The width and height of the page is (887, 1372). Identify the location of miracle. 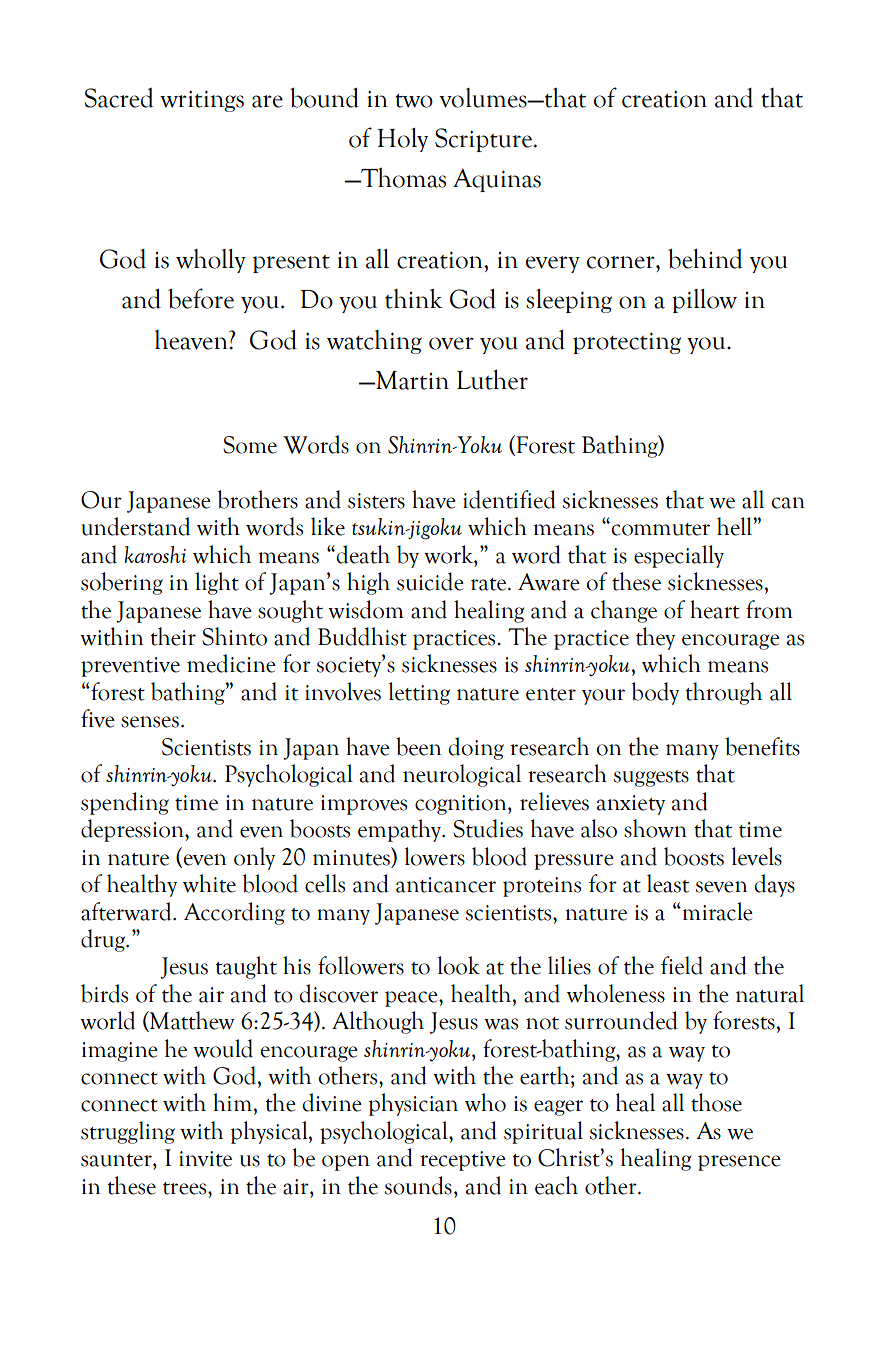
(716, 911).
